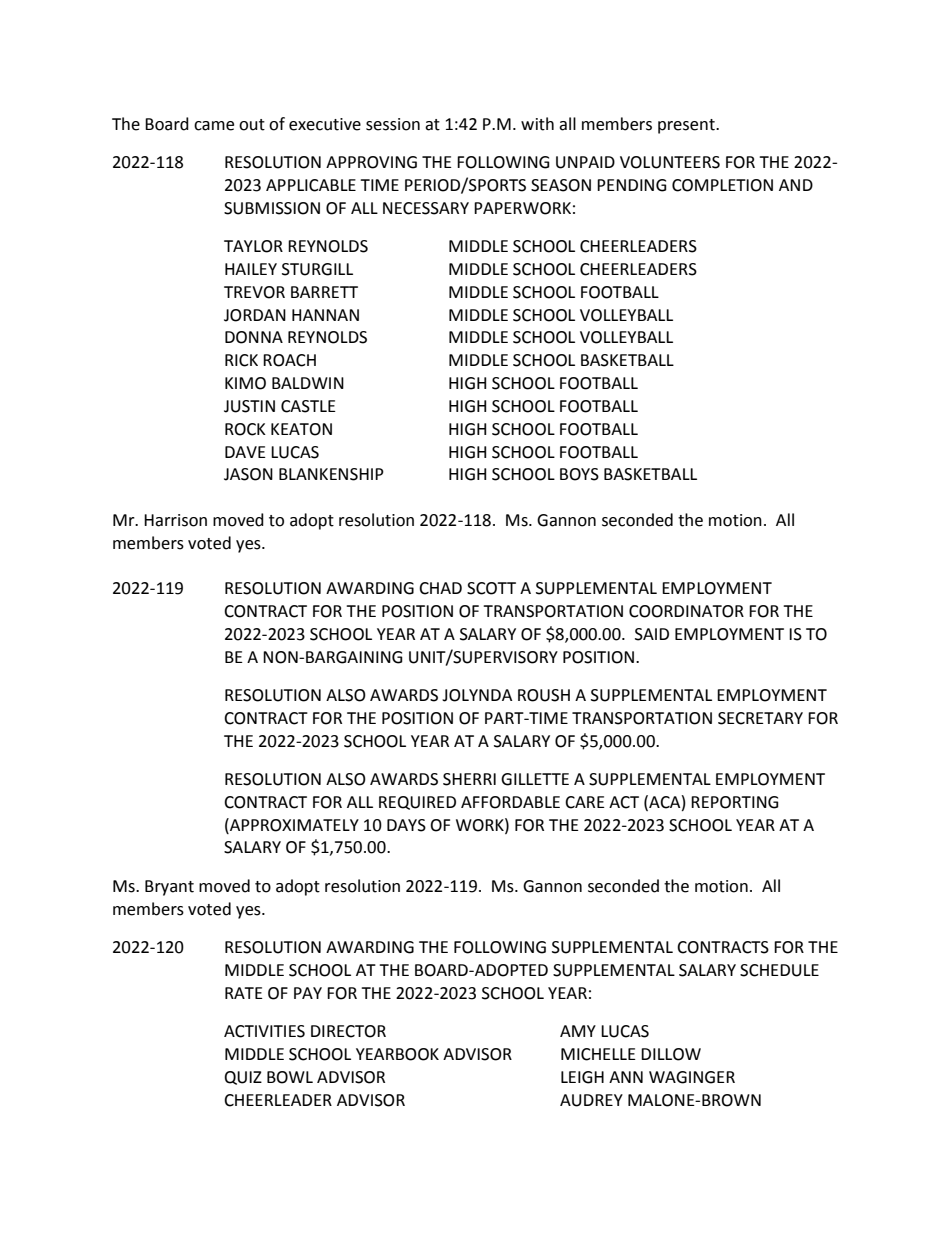  I want to click on DAVE, so click(245, 452).
